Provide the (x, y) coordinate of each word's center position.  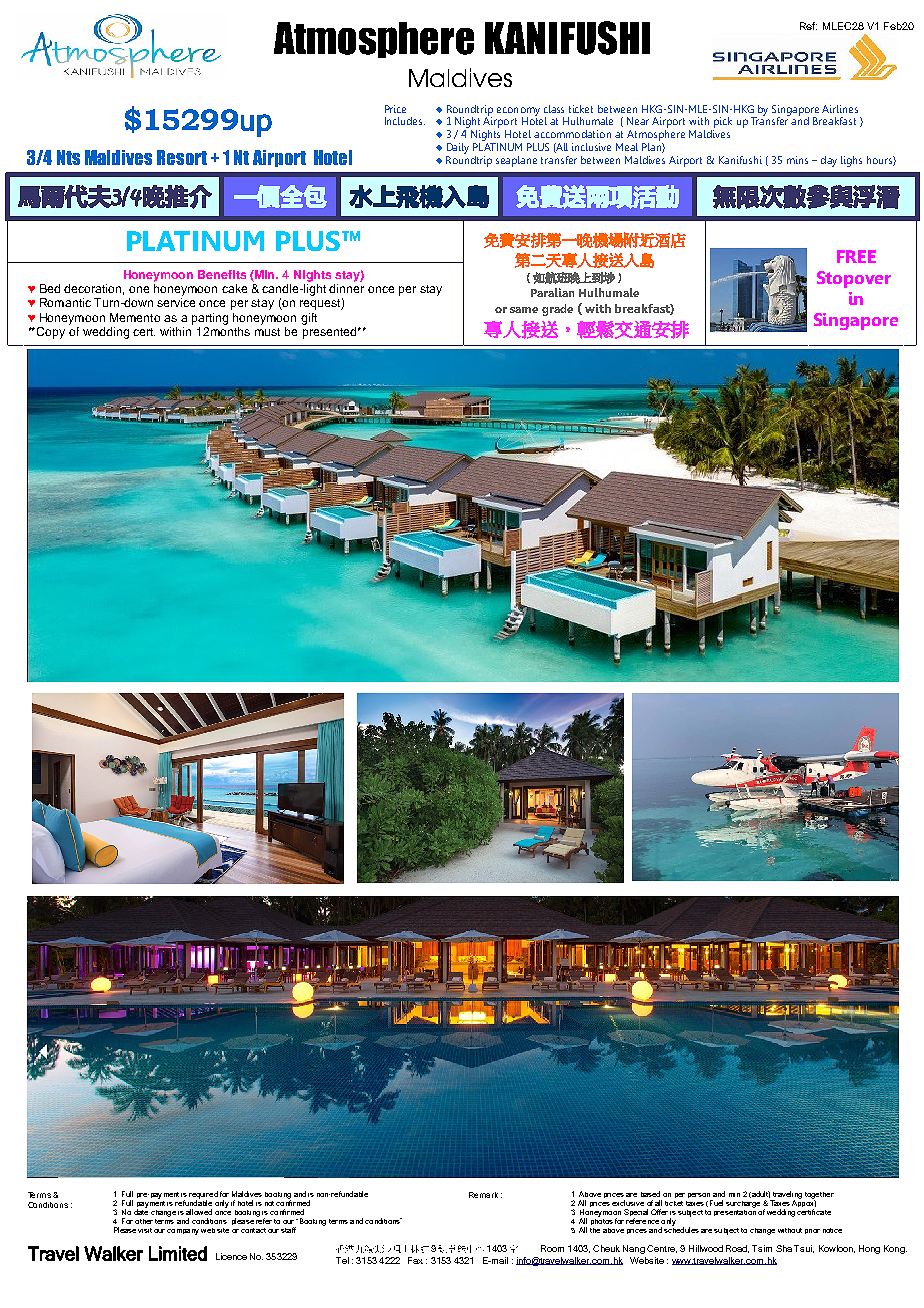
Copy (51, 333)
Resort (182, 157)
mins (797, 160)
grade (557, 310)
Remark (483, 1195)
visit (145, 1230)
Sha (784, 1248)
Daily (458, 148)
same (524, 310)
